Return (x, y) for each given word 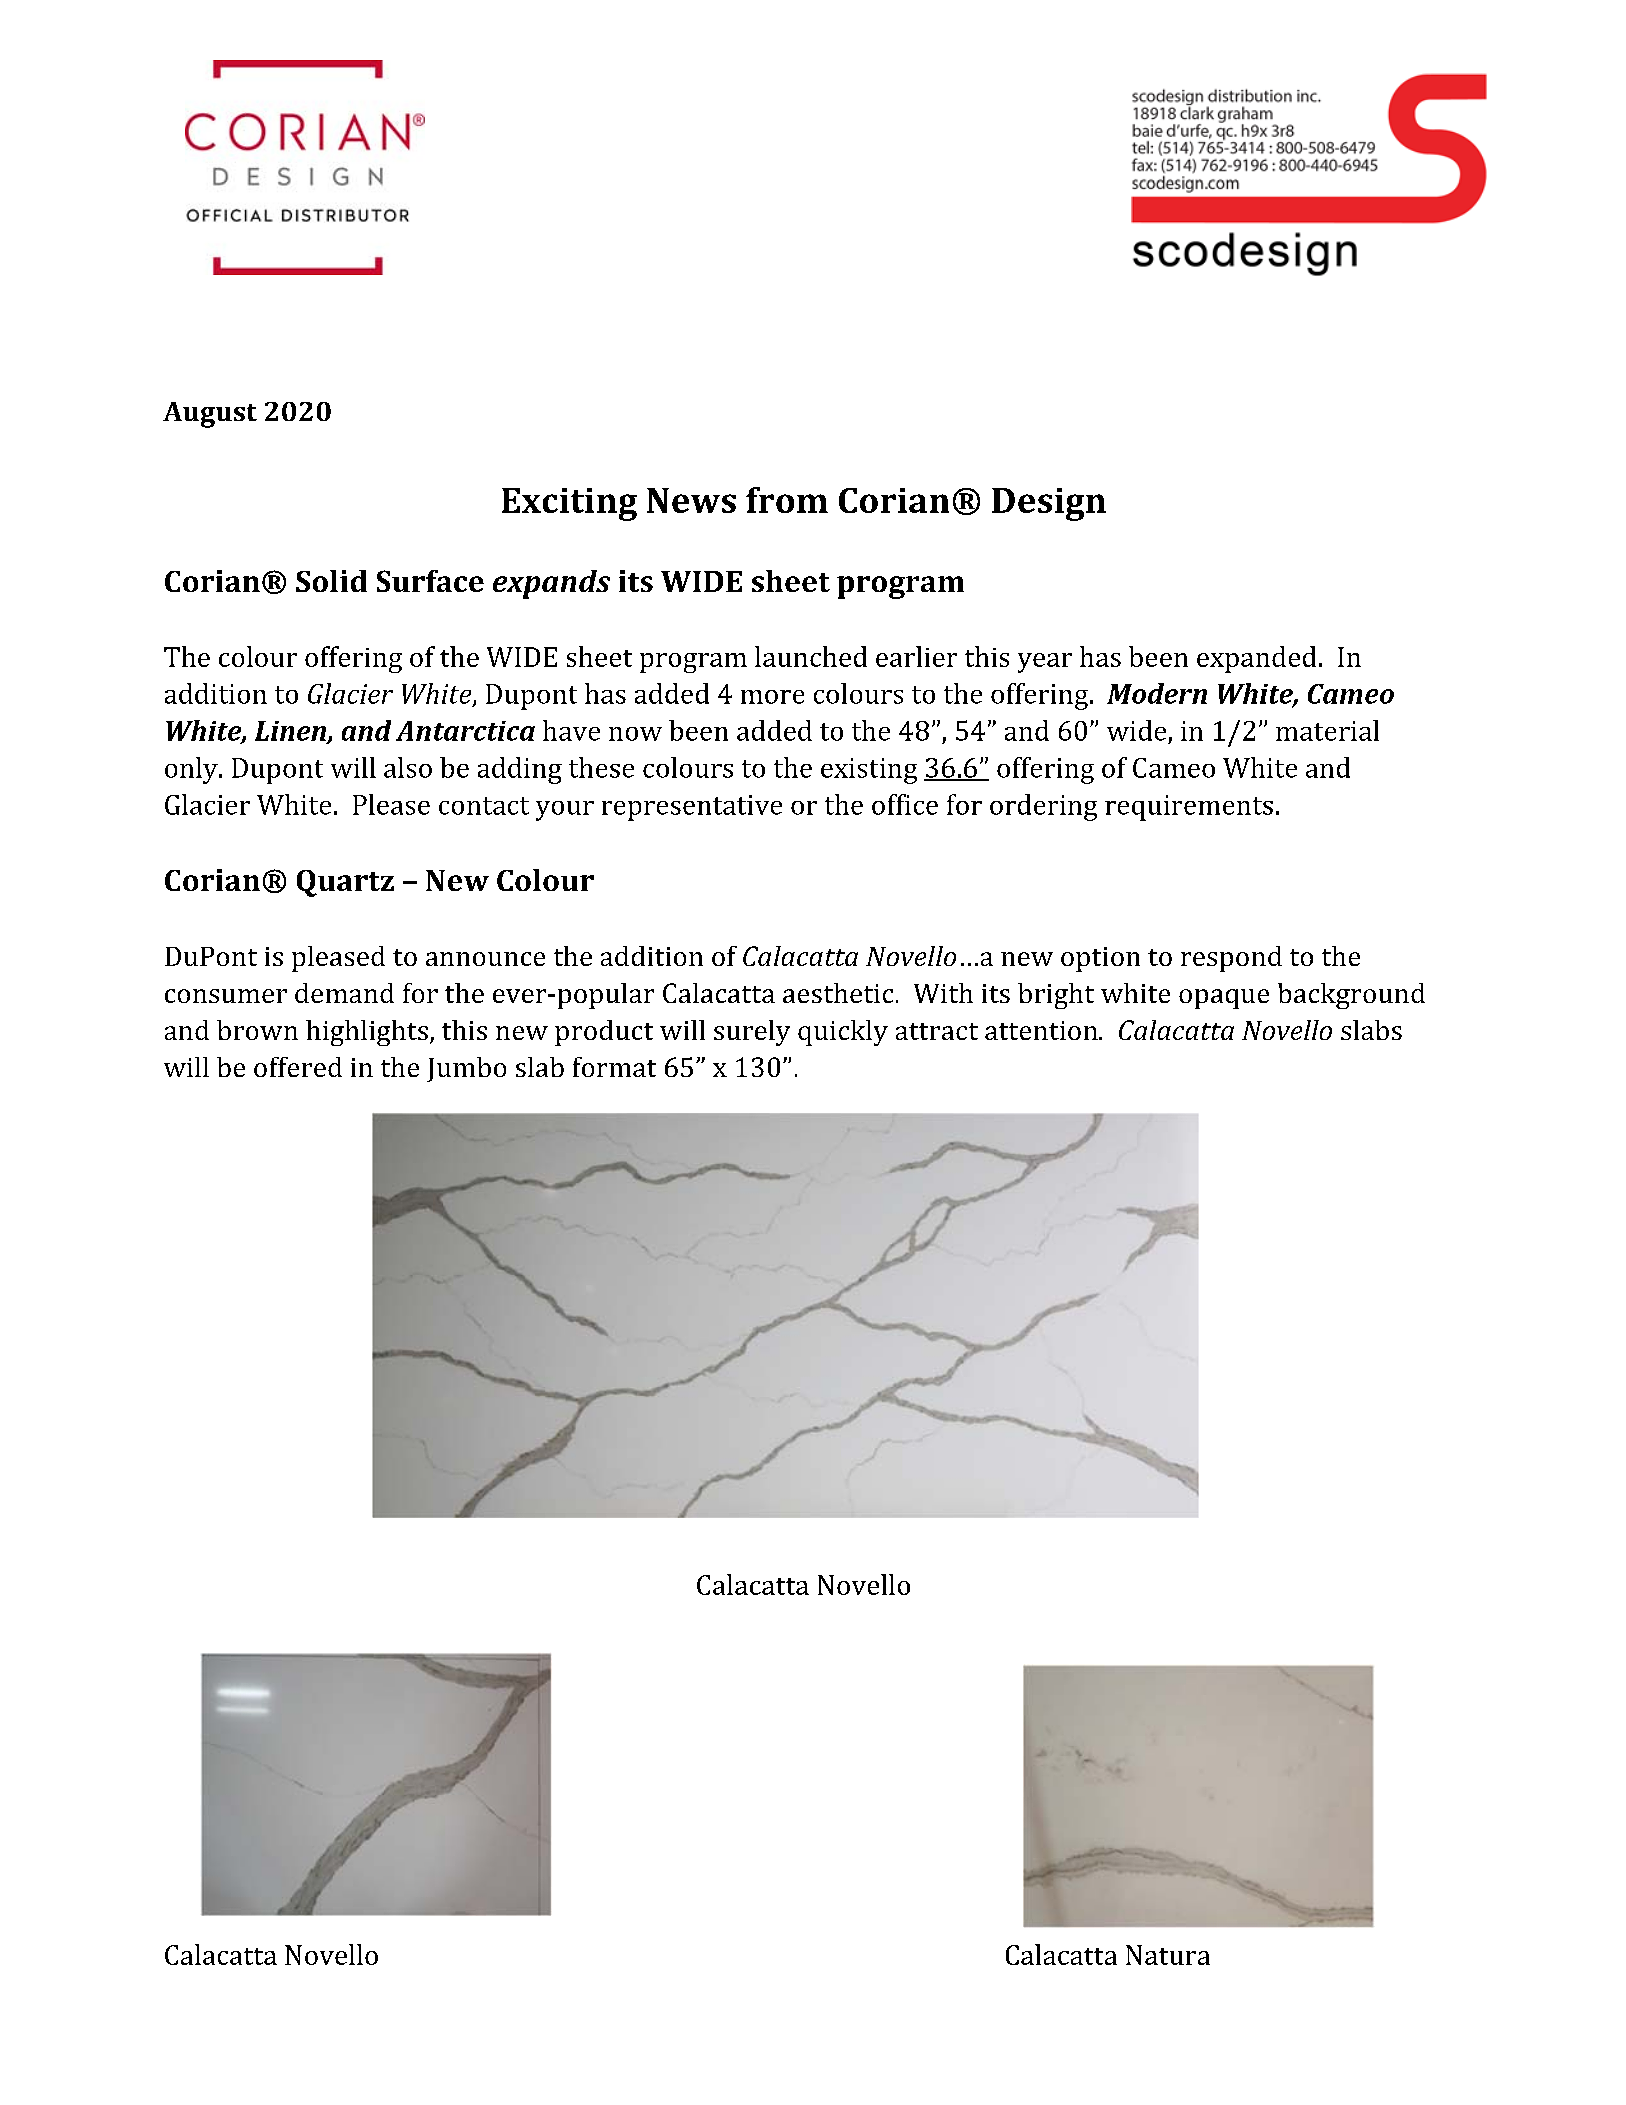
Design (1049, 504)
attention (1042, 1030)
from (787, 500)
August (210, 415)
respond (1231, 959)
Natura (1168, 1955)
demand (344, 993)
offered (298, 1067)
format (614, 1067)
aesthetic (838, 993)
